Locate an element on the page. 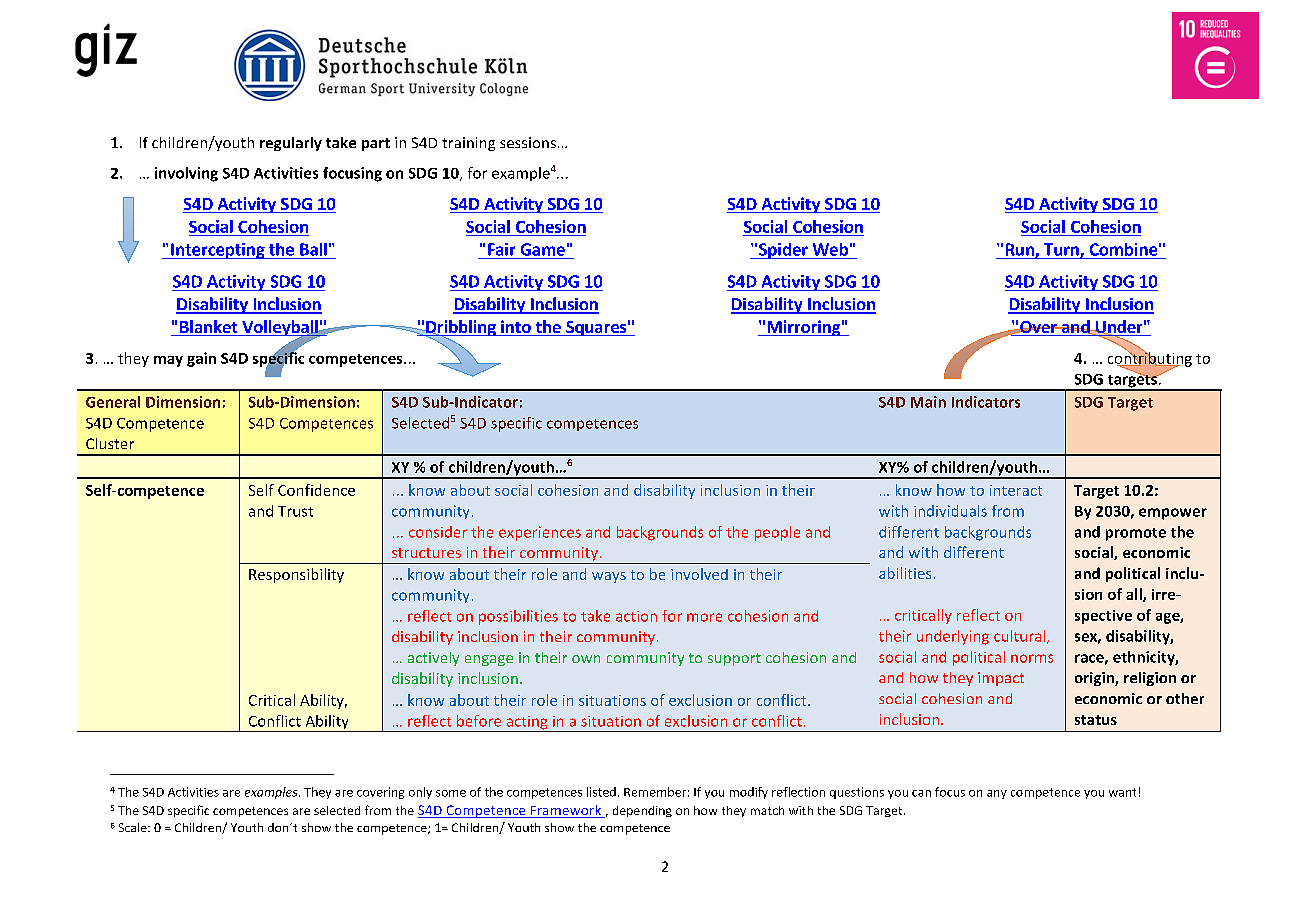 The image size is (1308, 924). interact is located at coordinates (1016, 490).
